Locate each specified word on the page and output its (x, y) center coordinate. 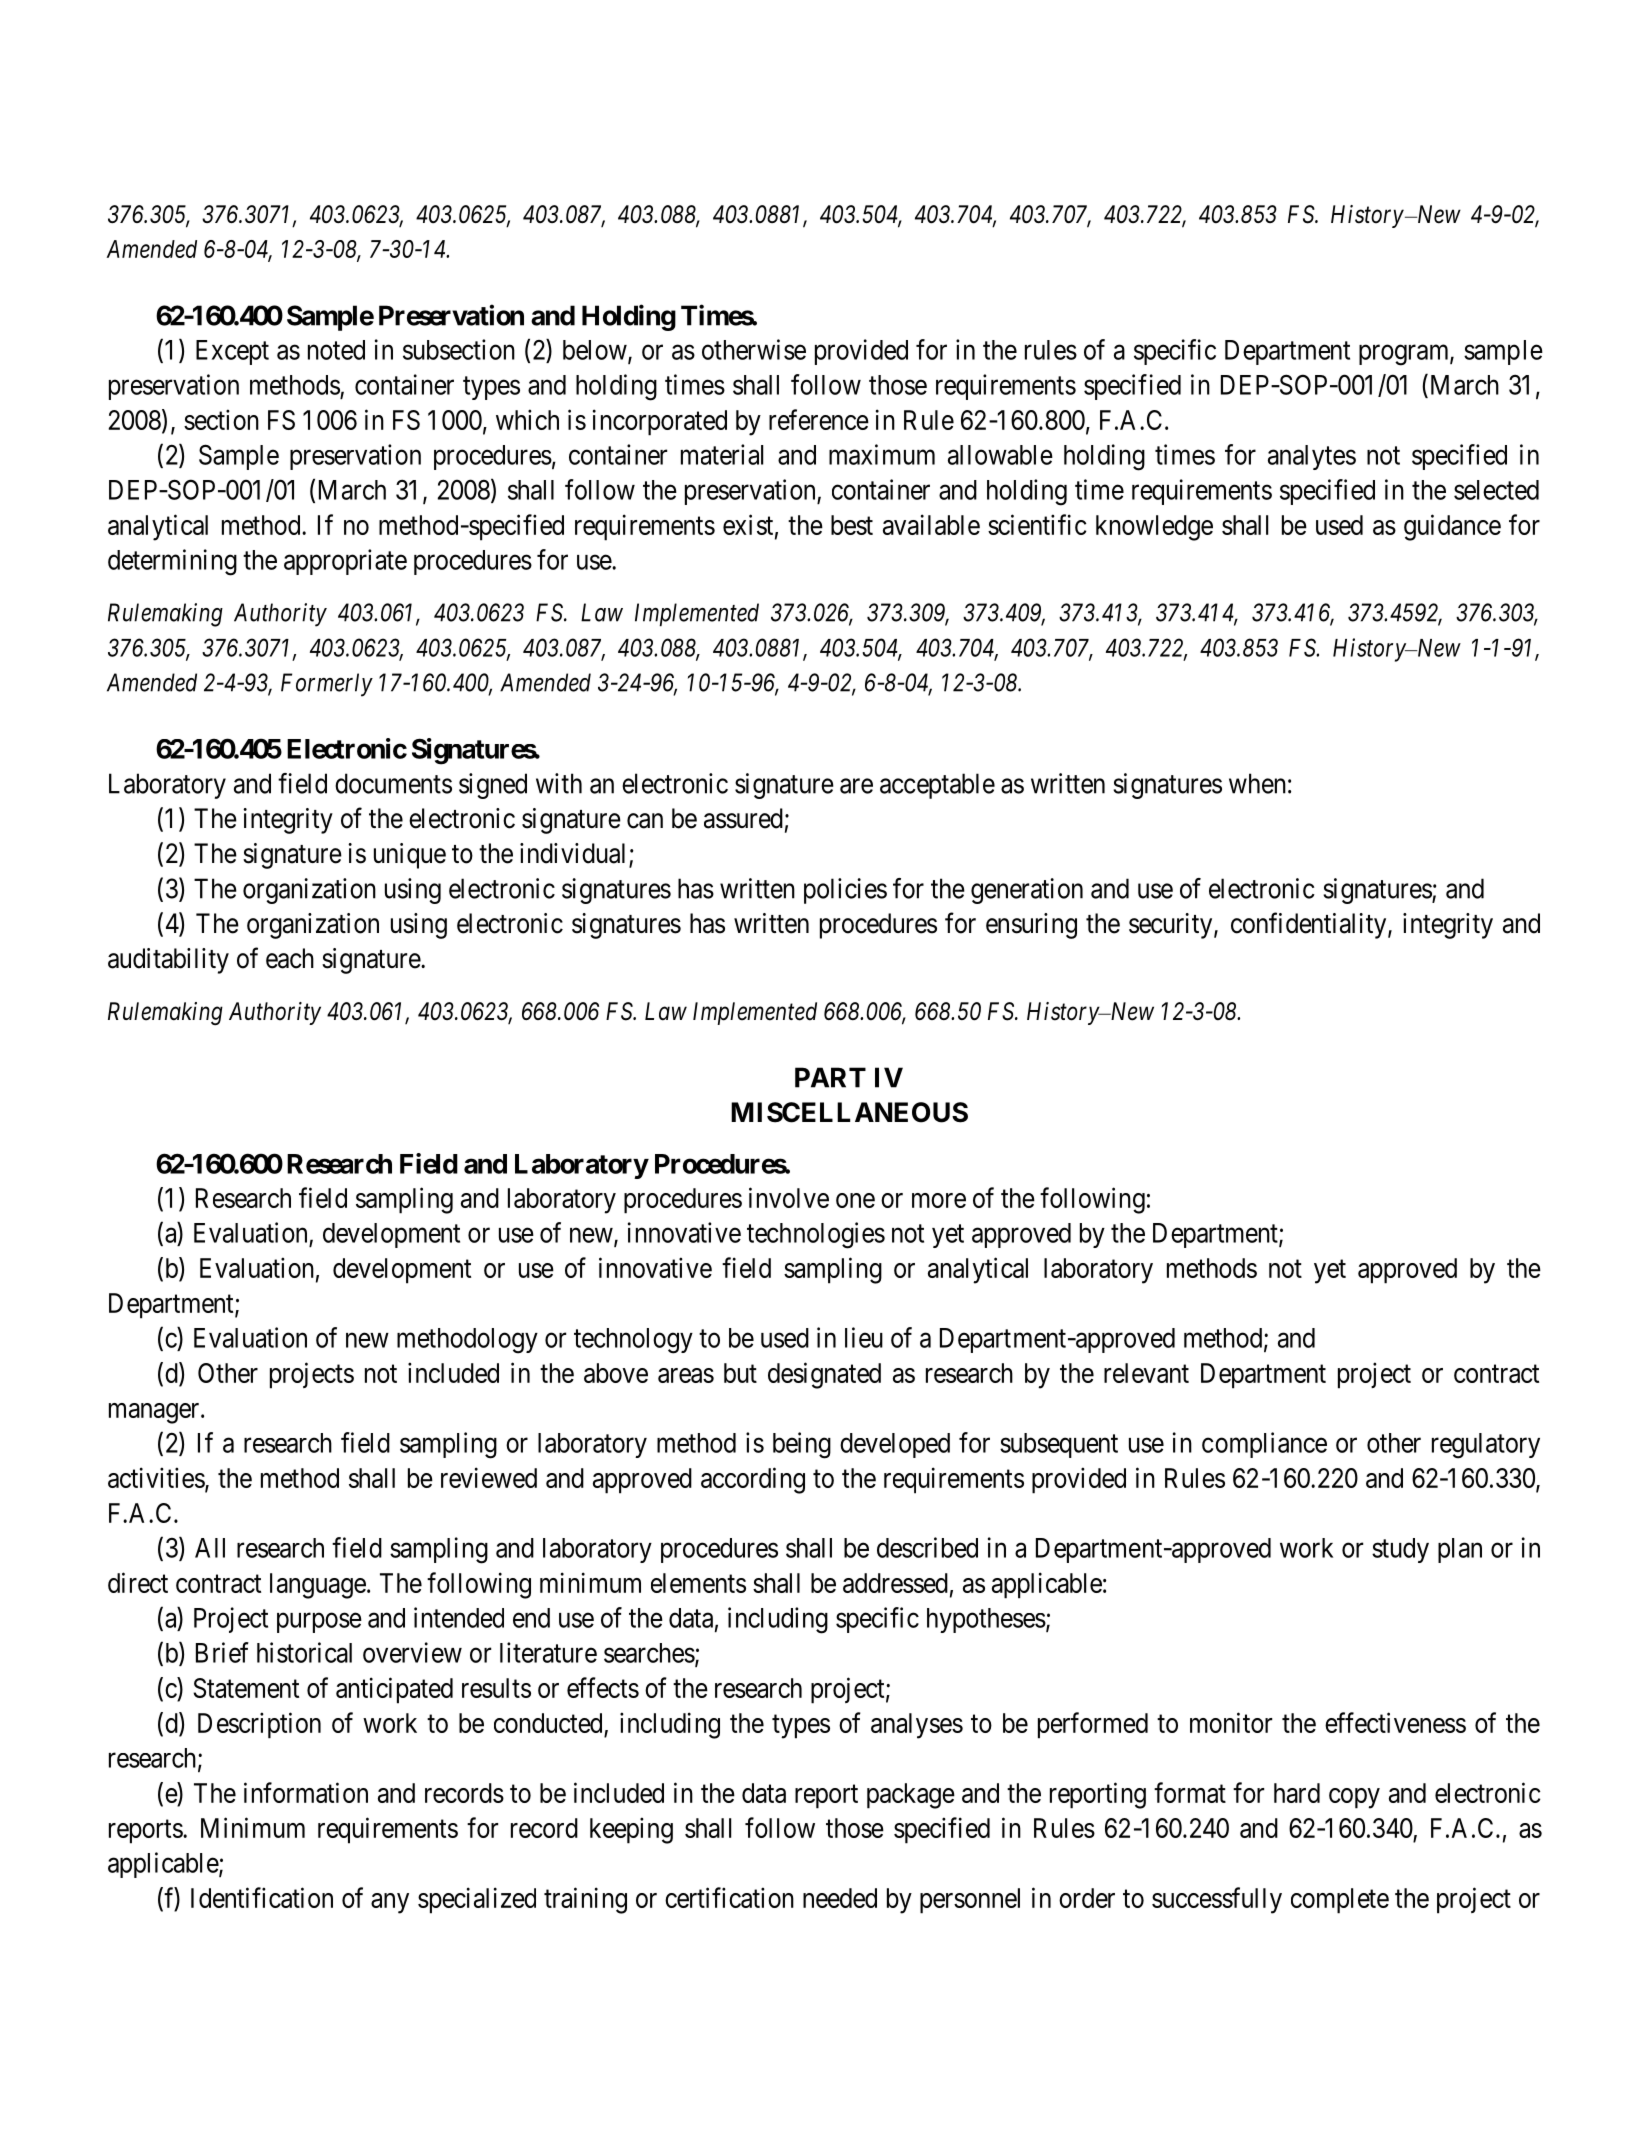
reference (819, 419)
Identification (262, 1897)
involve (789, 1197)
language (318, 1586)
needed (840, 1898)
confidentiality (1310, 925)
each (290, 958)
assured (743, 818)
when (1257, 783)
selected (1496, 490)
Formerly (327, 685)
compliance (1264, 1445)
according (753, 1480)
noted (336, 350)
